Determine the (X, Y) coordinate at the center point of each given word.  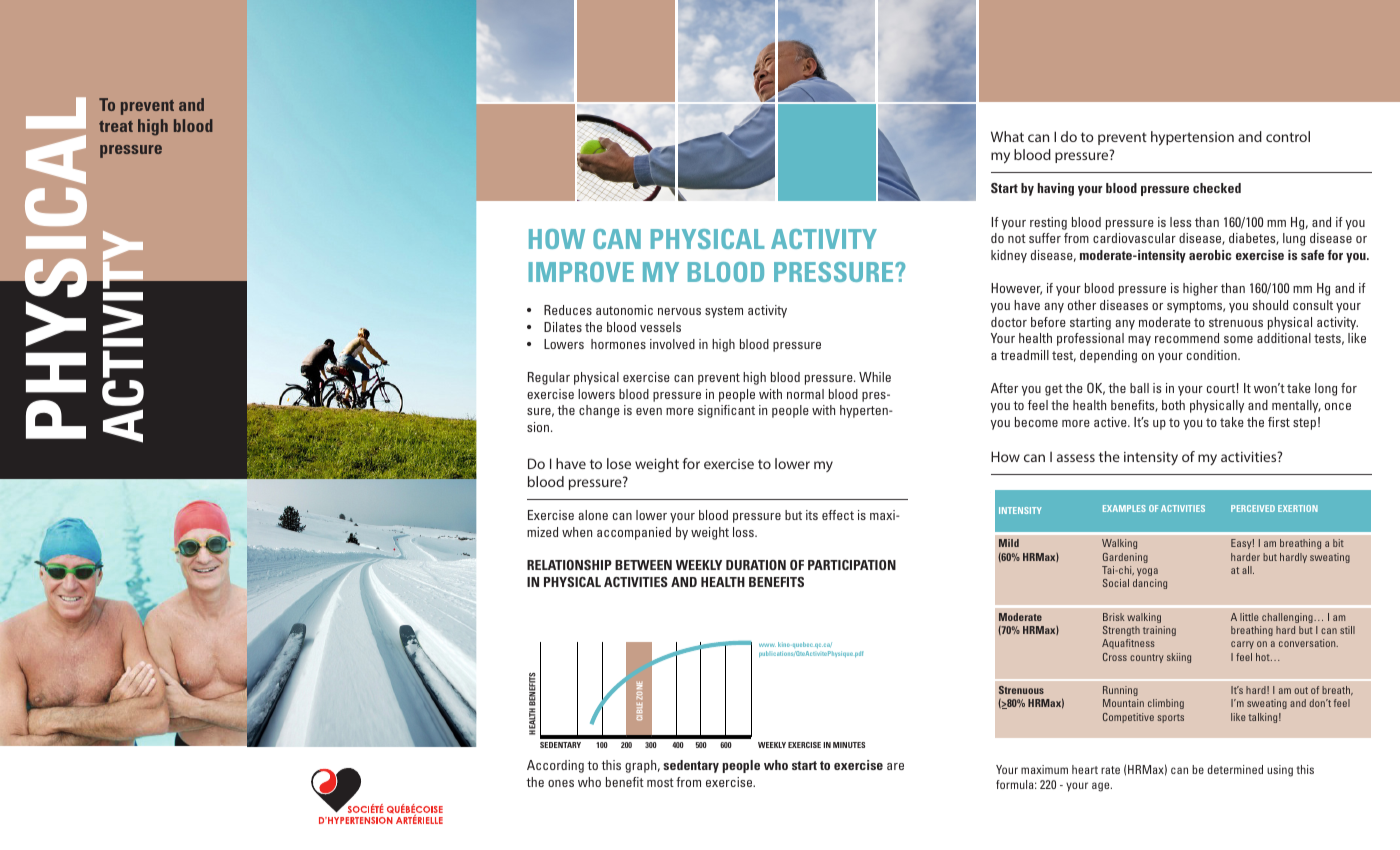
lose (619, 463)
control (1288, 136)
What (1007, 136)
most (660, 782)
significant (726, 411)
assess (1076, 458)
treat (116, 126)
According (555, 766)
